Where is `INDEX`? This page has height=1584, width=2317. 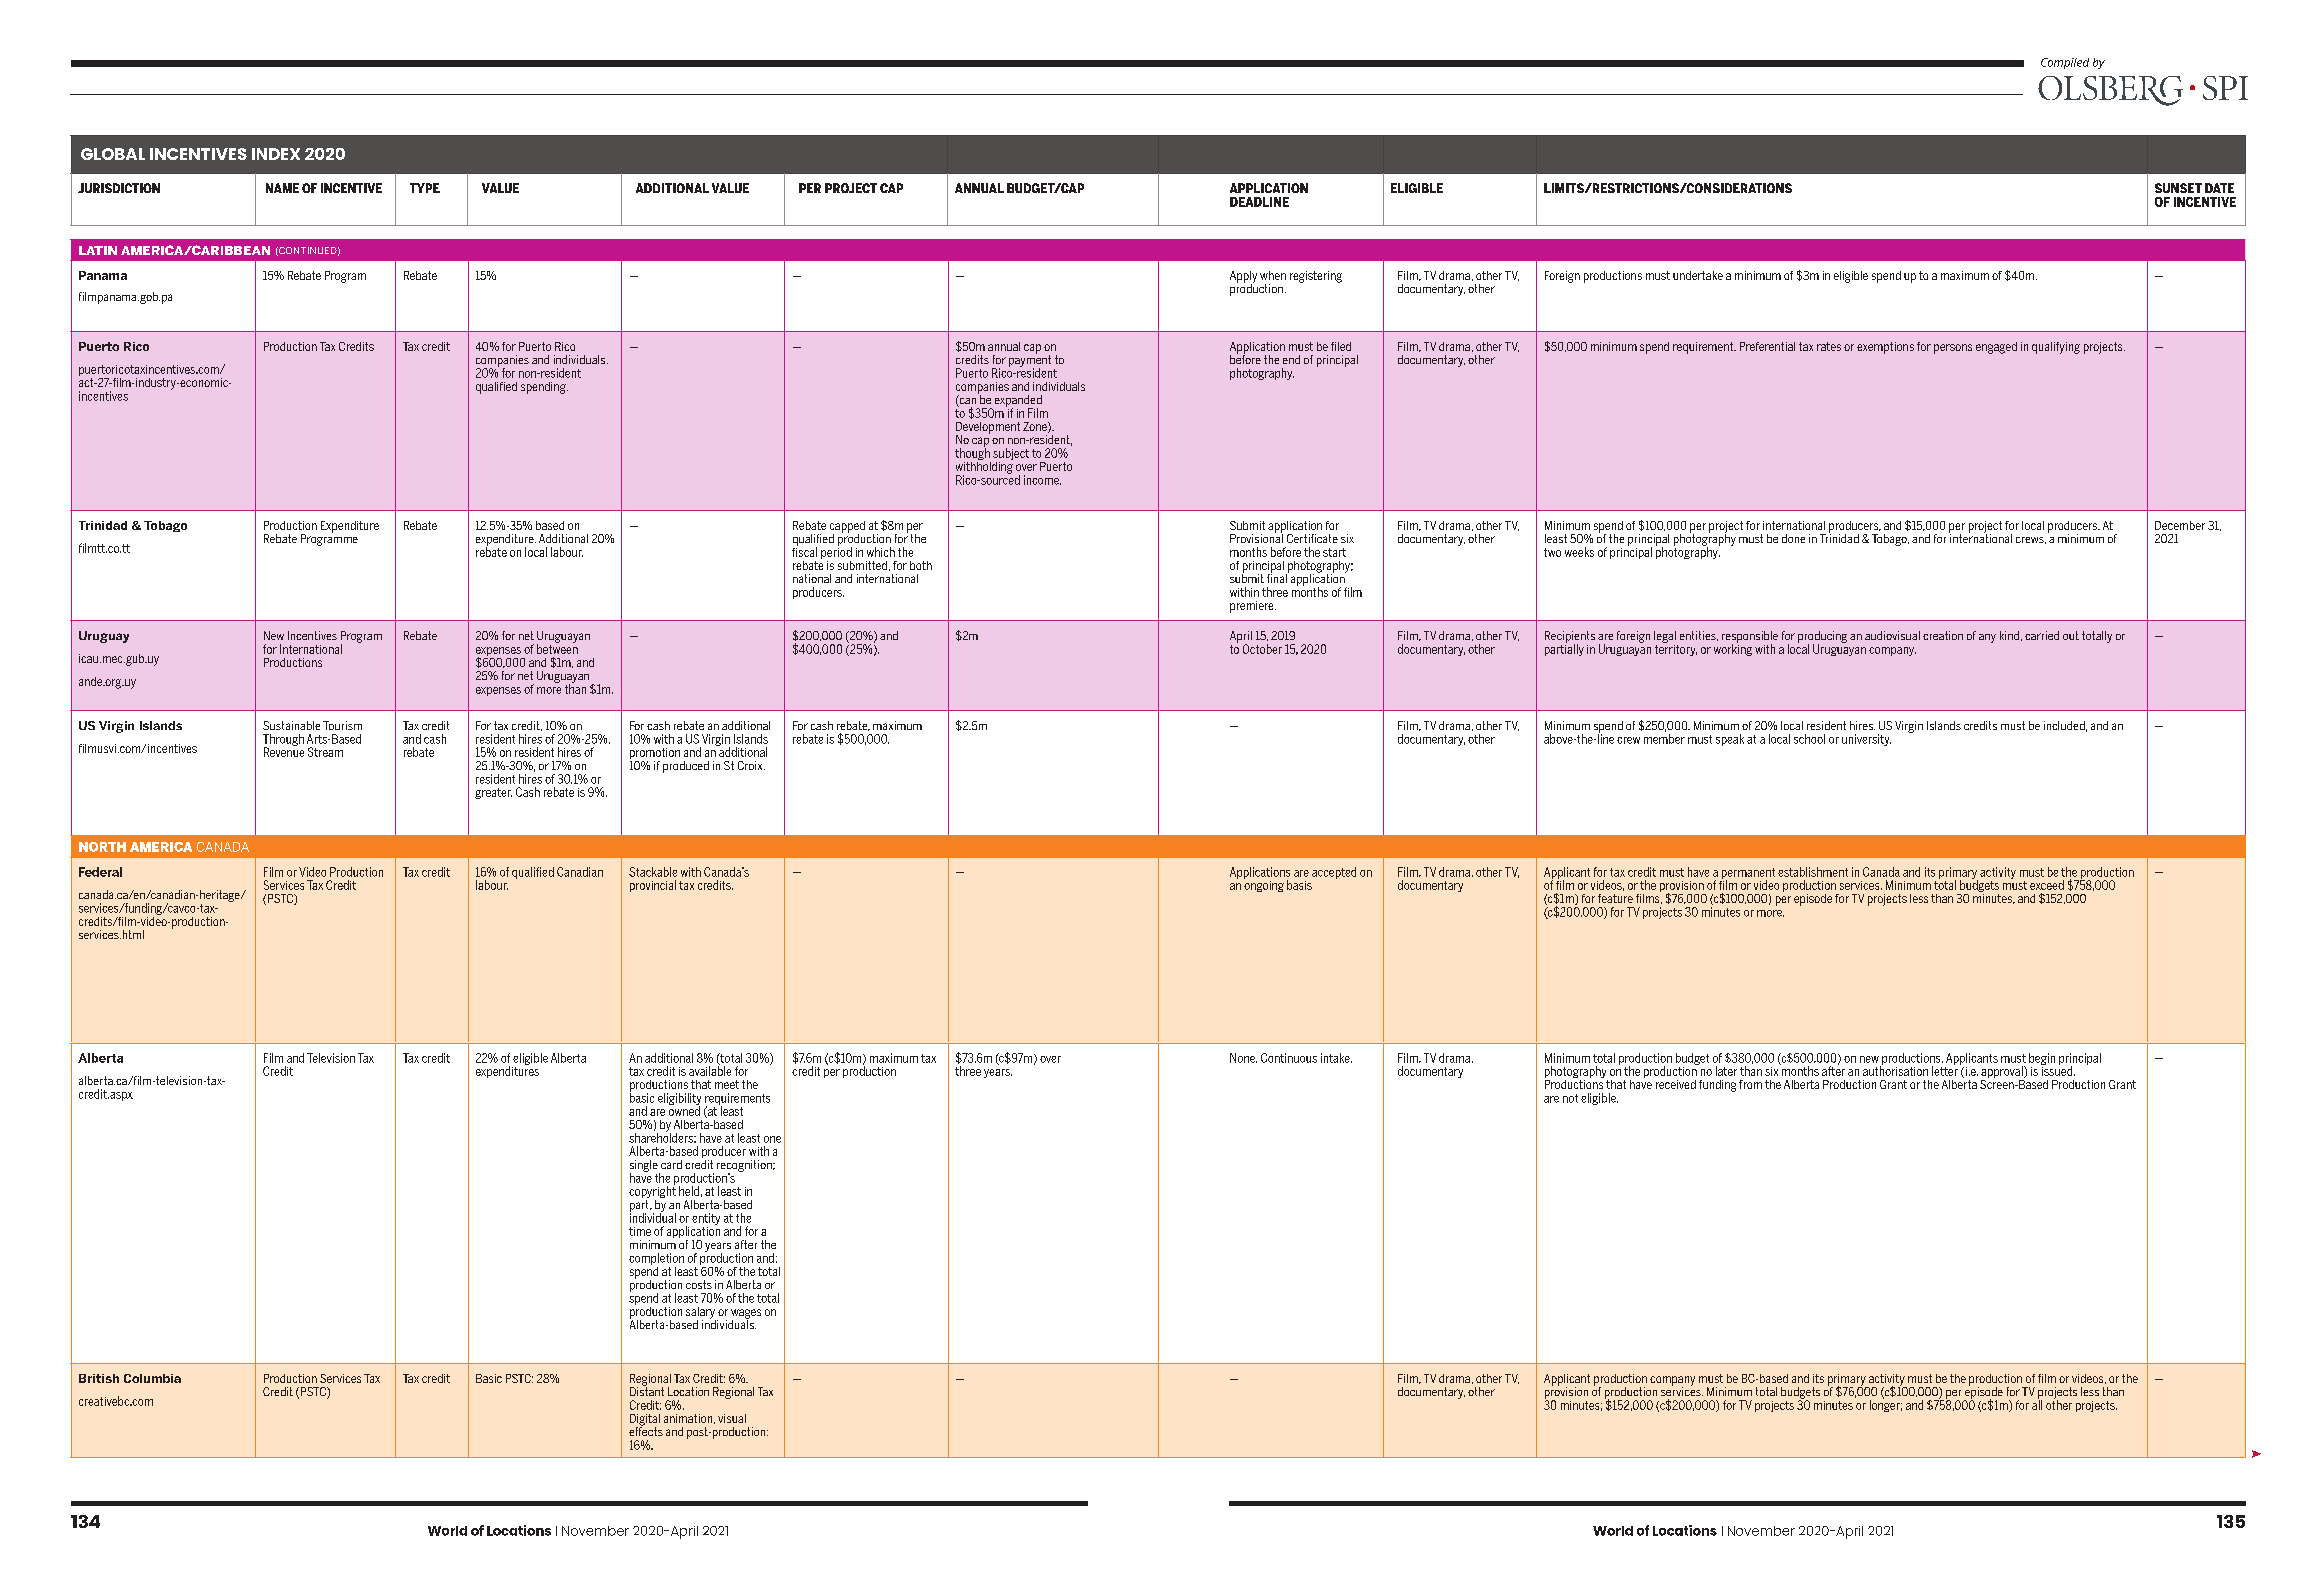 INDEX is located at coordinates (276, 154).
